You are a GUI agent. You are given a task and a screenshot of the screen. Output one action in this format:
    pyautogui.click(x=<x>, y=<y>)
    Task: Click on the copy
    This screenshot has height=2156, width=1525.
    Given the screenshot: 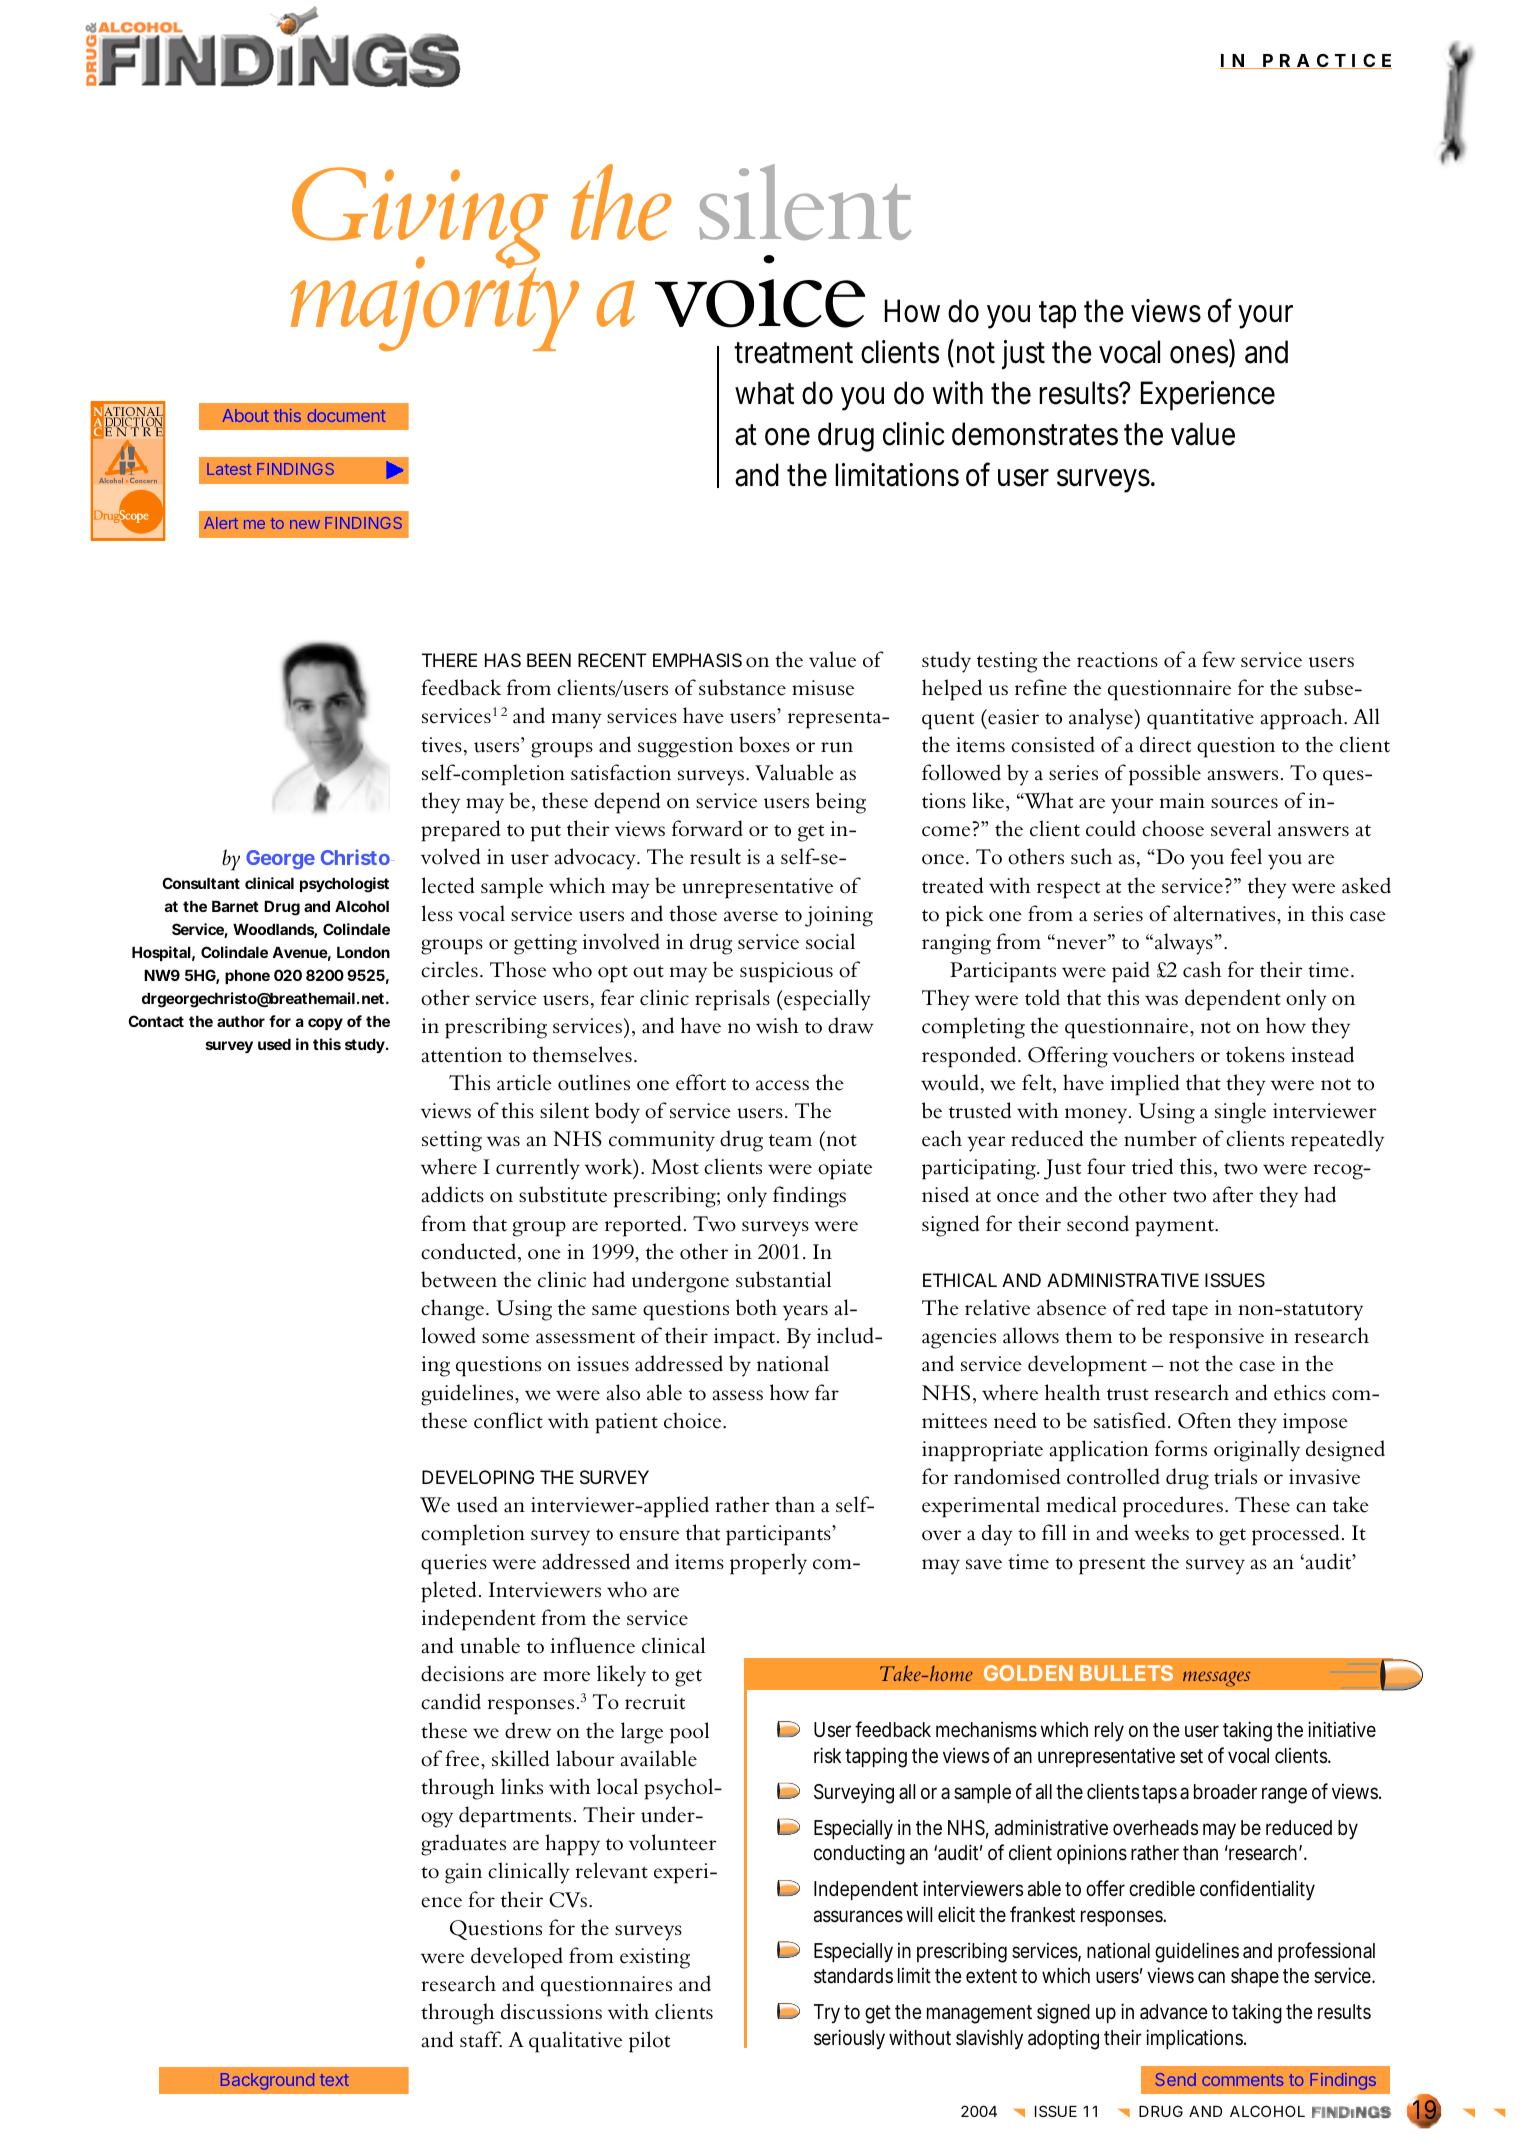 What is the action you would take?
    pyautogui.click(x=325, y=1024)
